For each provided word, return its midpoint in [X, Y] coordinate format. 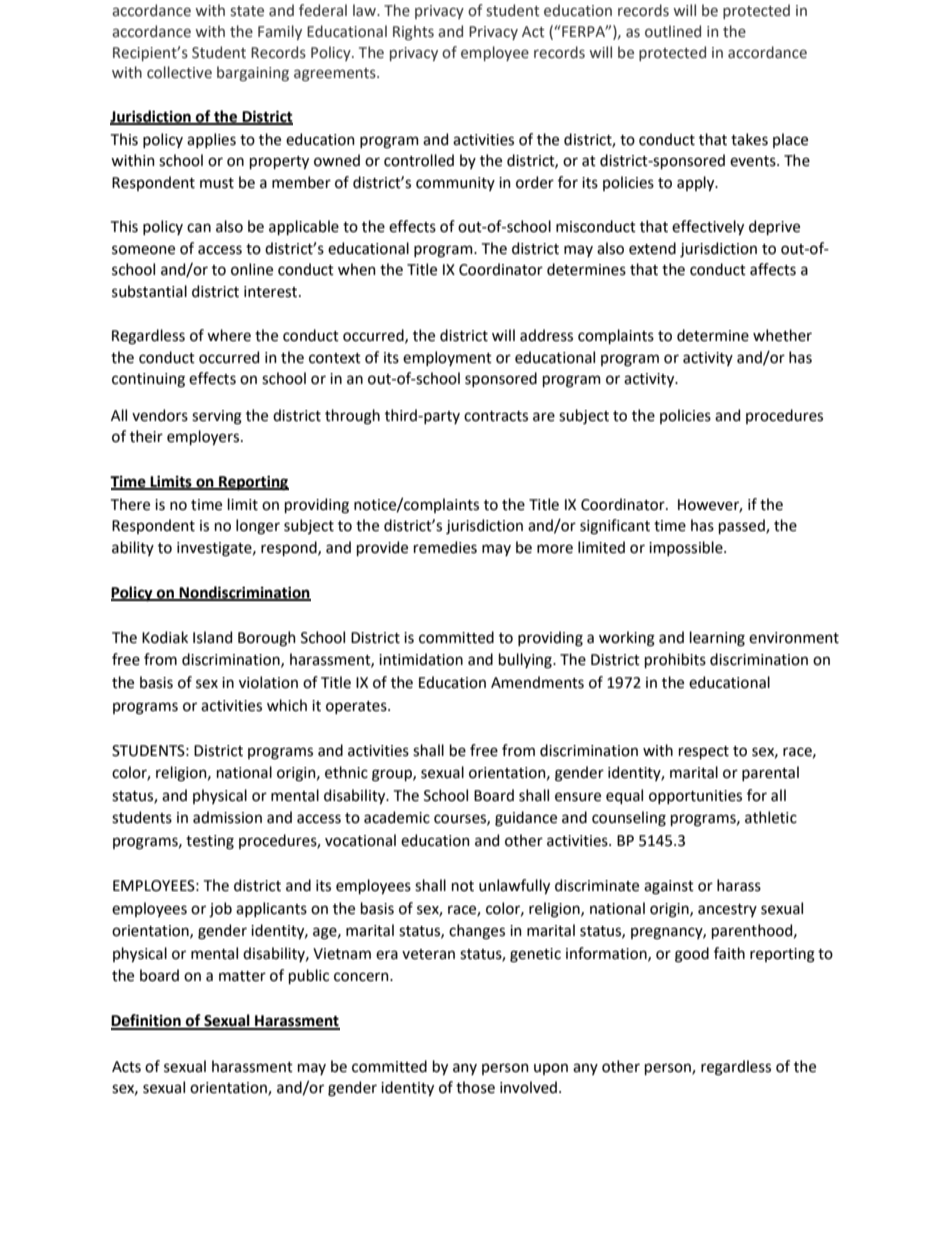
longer [258, 527]
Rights [413, 32]
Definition [147, 1021]
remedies [445, 547]
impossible [687, 548]
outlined [673, 31]
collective [179, 72]
